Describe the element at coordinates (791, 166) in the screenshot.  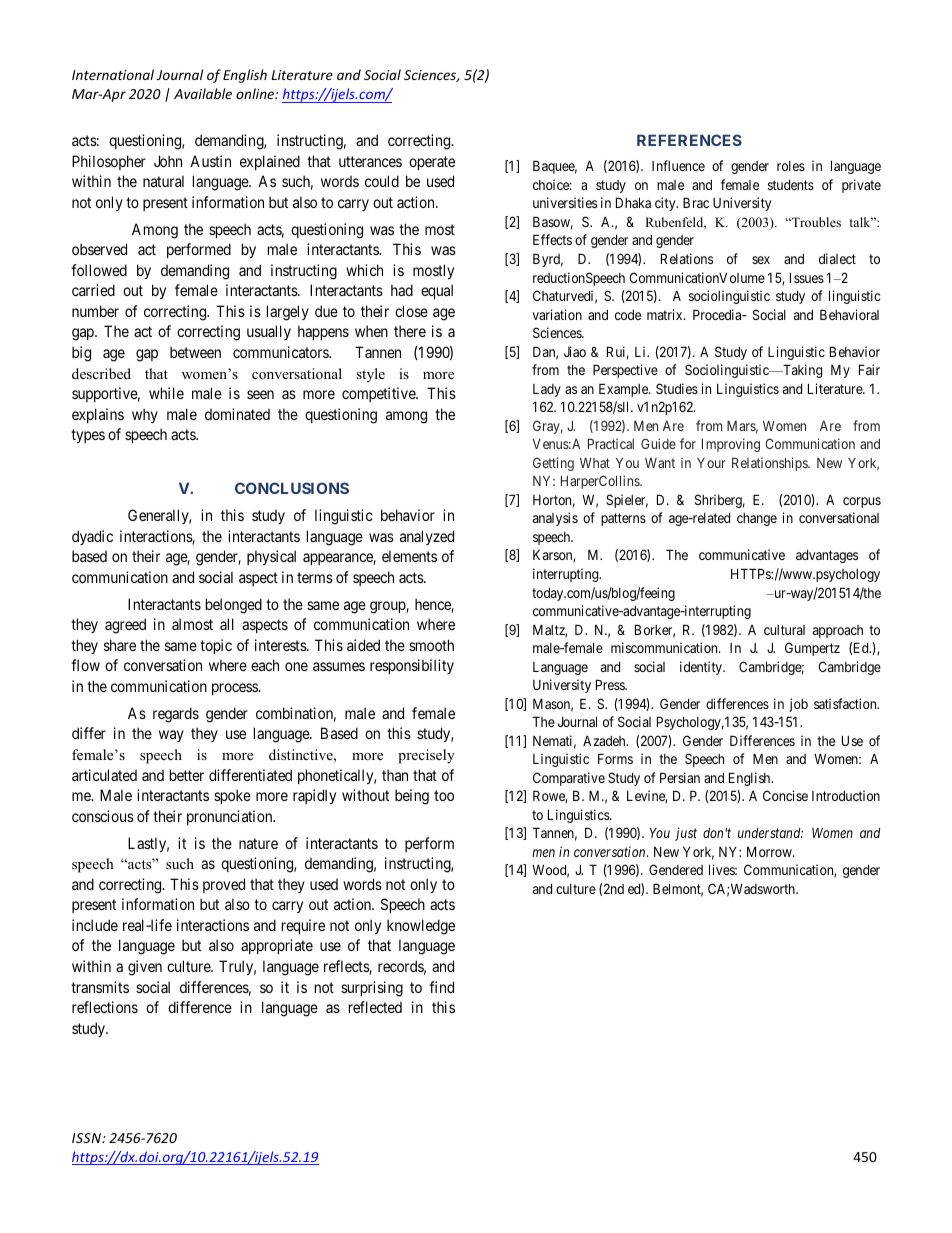
I see `roles` at that location.
